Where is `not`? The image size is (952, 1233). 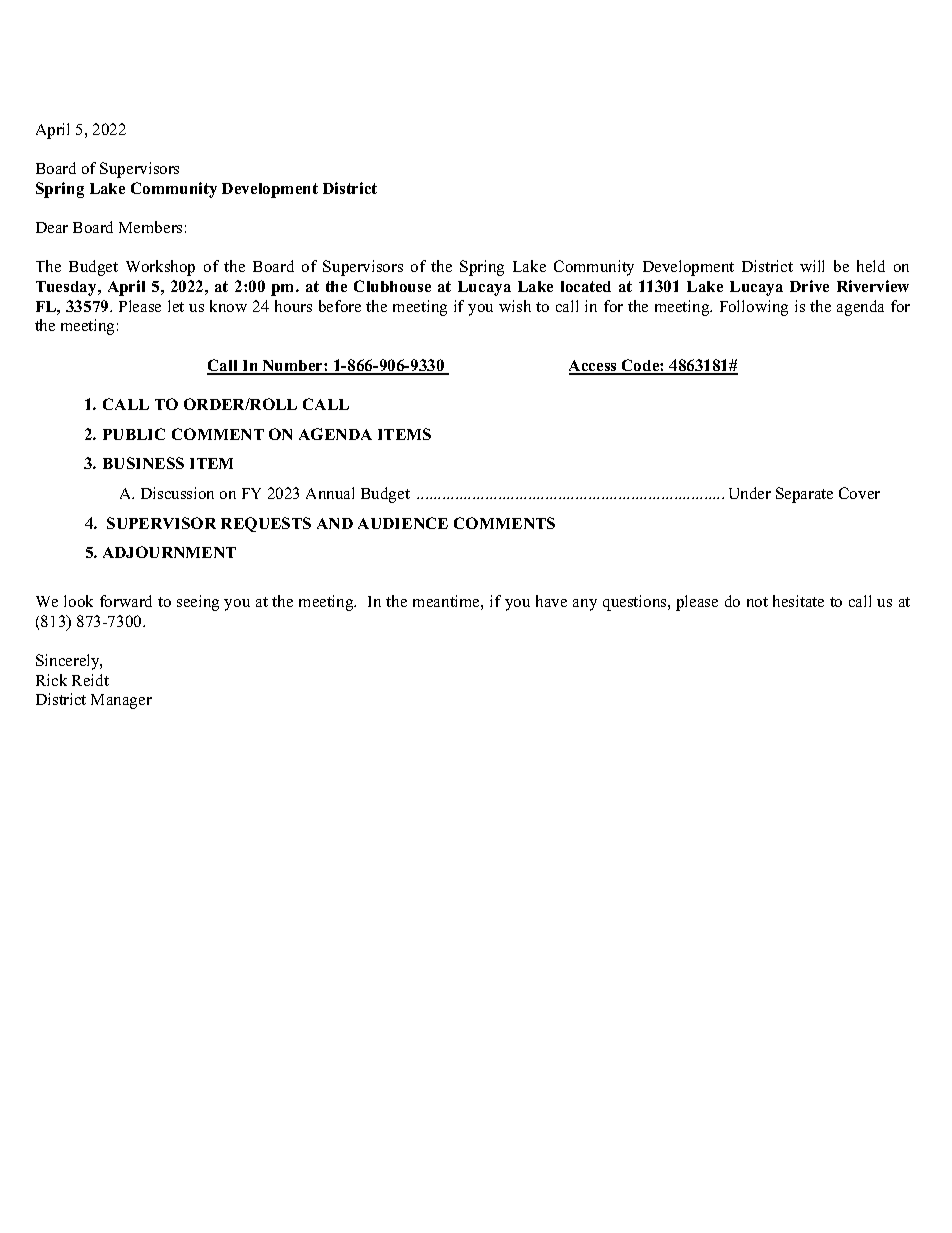
not is located at coordinates (757, 602).
